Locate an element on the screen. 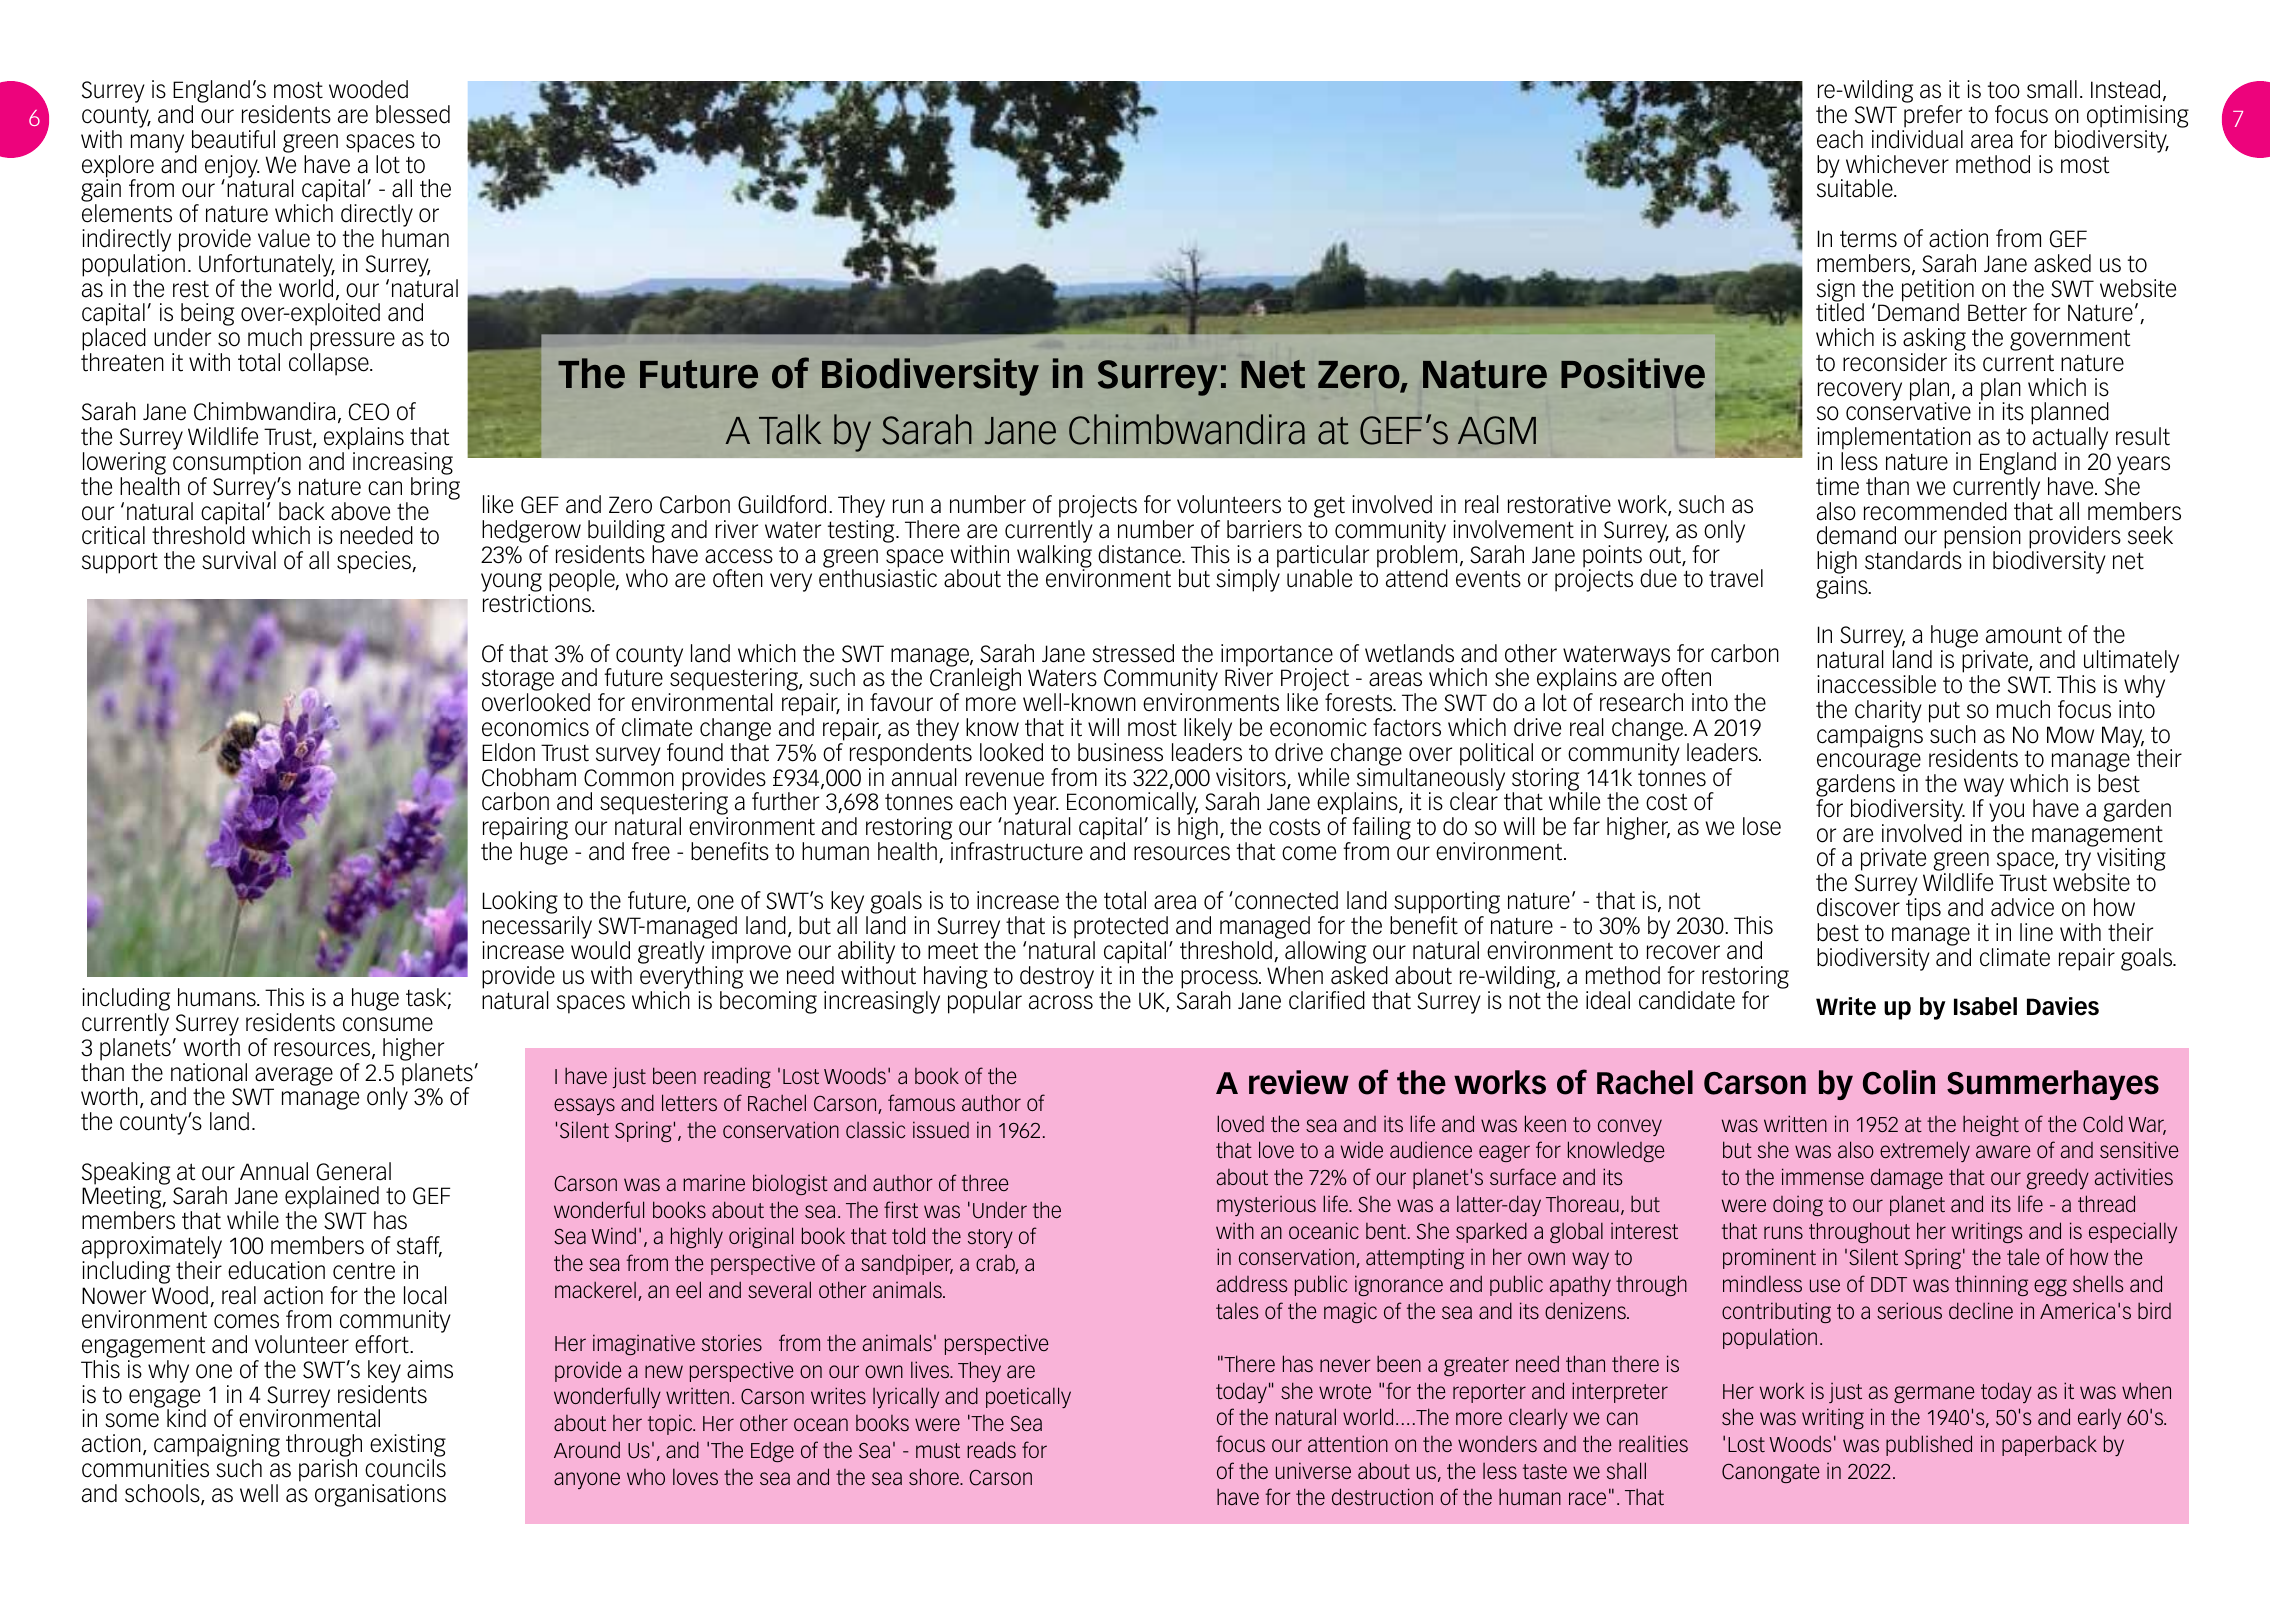 The width and height of the screenshot is (2270, 1605). species is located at coordinates (375, 562).
